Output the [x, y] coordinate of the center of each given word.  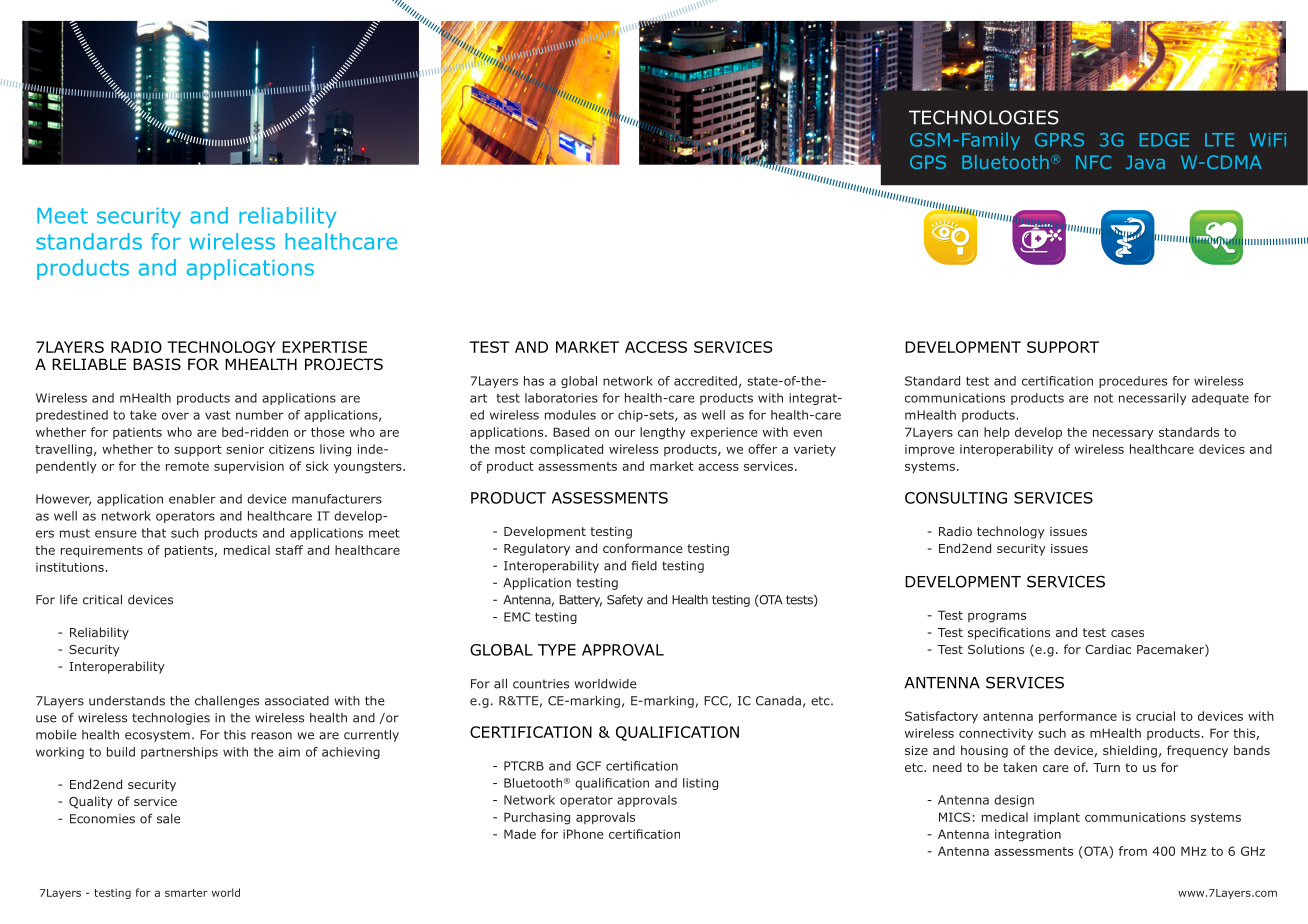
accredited [705, 381]
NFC [1093, 162]
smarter [186, 893]
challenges [227, 702]
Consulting [956, 498]
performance [1078, 717]
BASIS [157, 364]
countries [541, 684]
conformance [642, 548]
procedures [1133, 382]
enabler [192, 499]
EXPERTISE [324, 347]
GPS [928, 162]
